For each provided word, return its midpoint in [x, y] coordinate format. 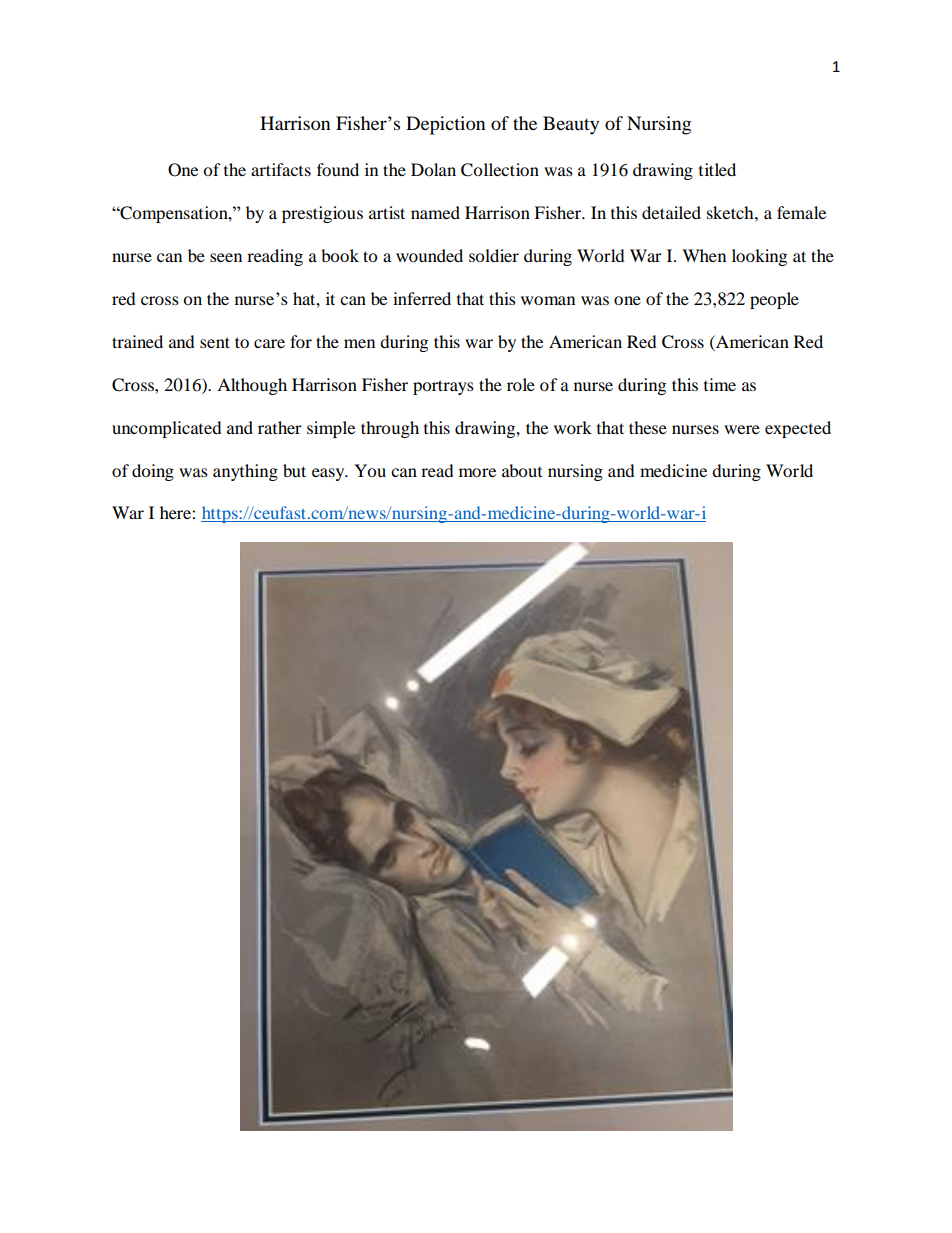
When [704, 255]
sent [215, 342]
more [477, 472]
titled [717, 169]
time [720, 384]
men [359, 343]
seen [226, 257]
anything [245, 472]
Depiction [446, 125]
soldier [494, 255]
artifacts [281, 169]
